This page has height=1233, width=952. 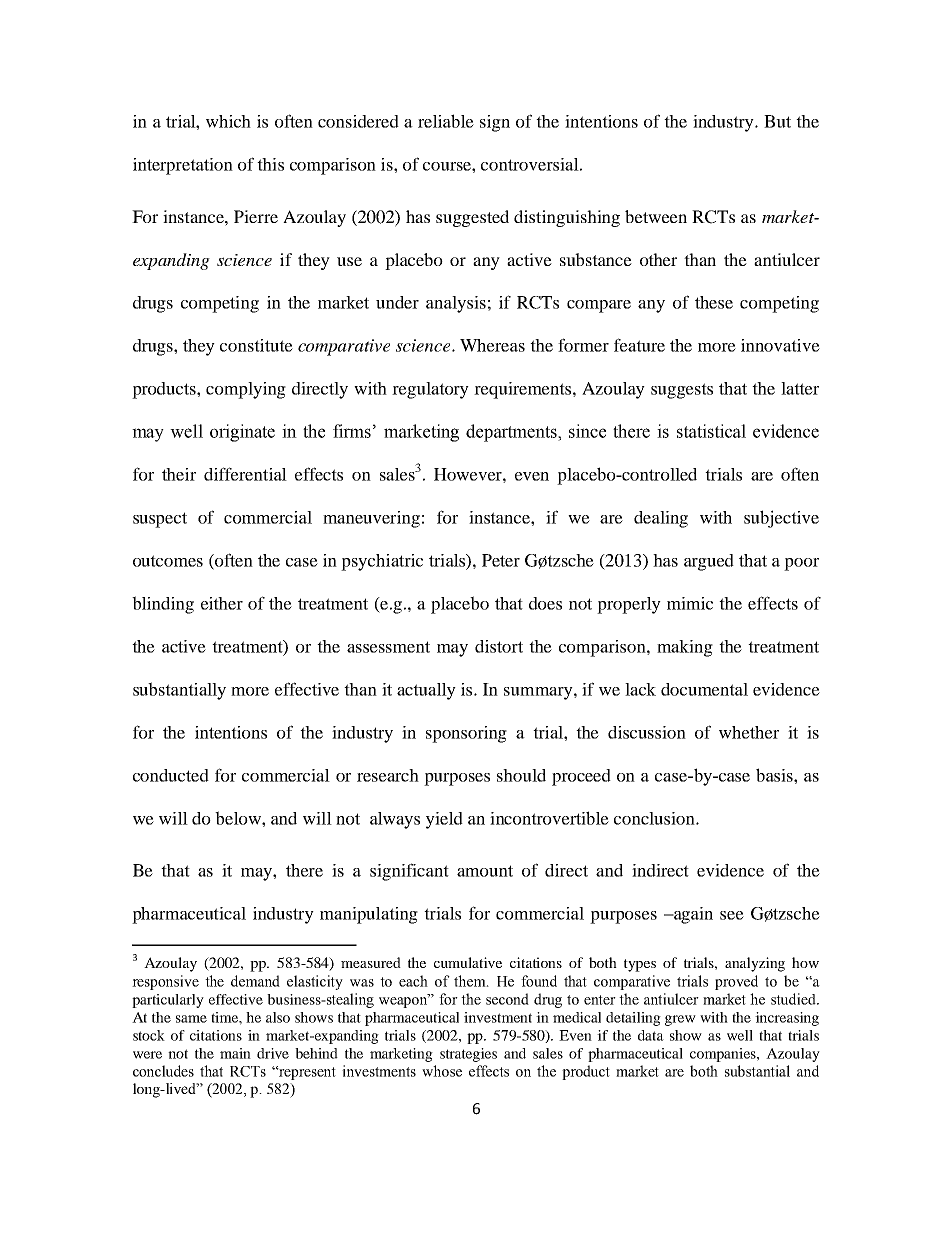 I want to click on either, so click(x=222, y=603).
